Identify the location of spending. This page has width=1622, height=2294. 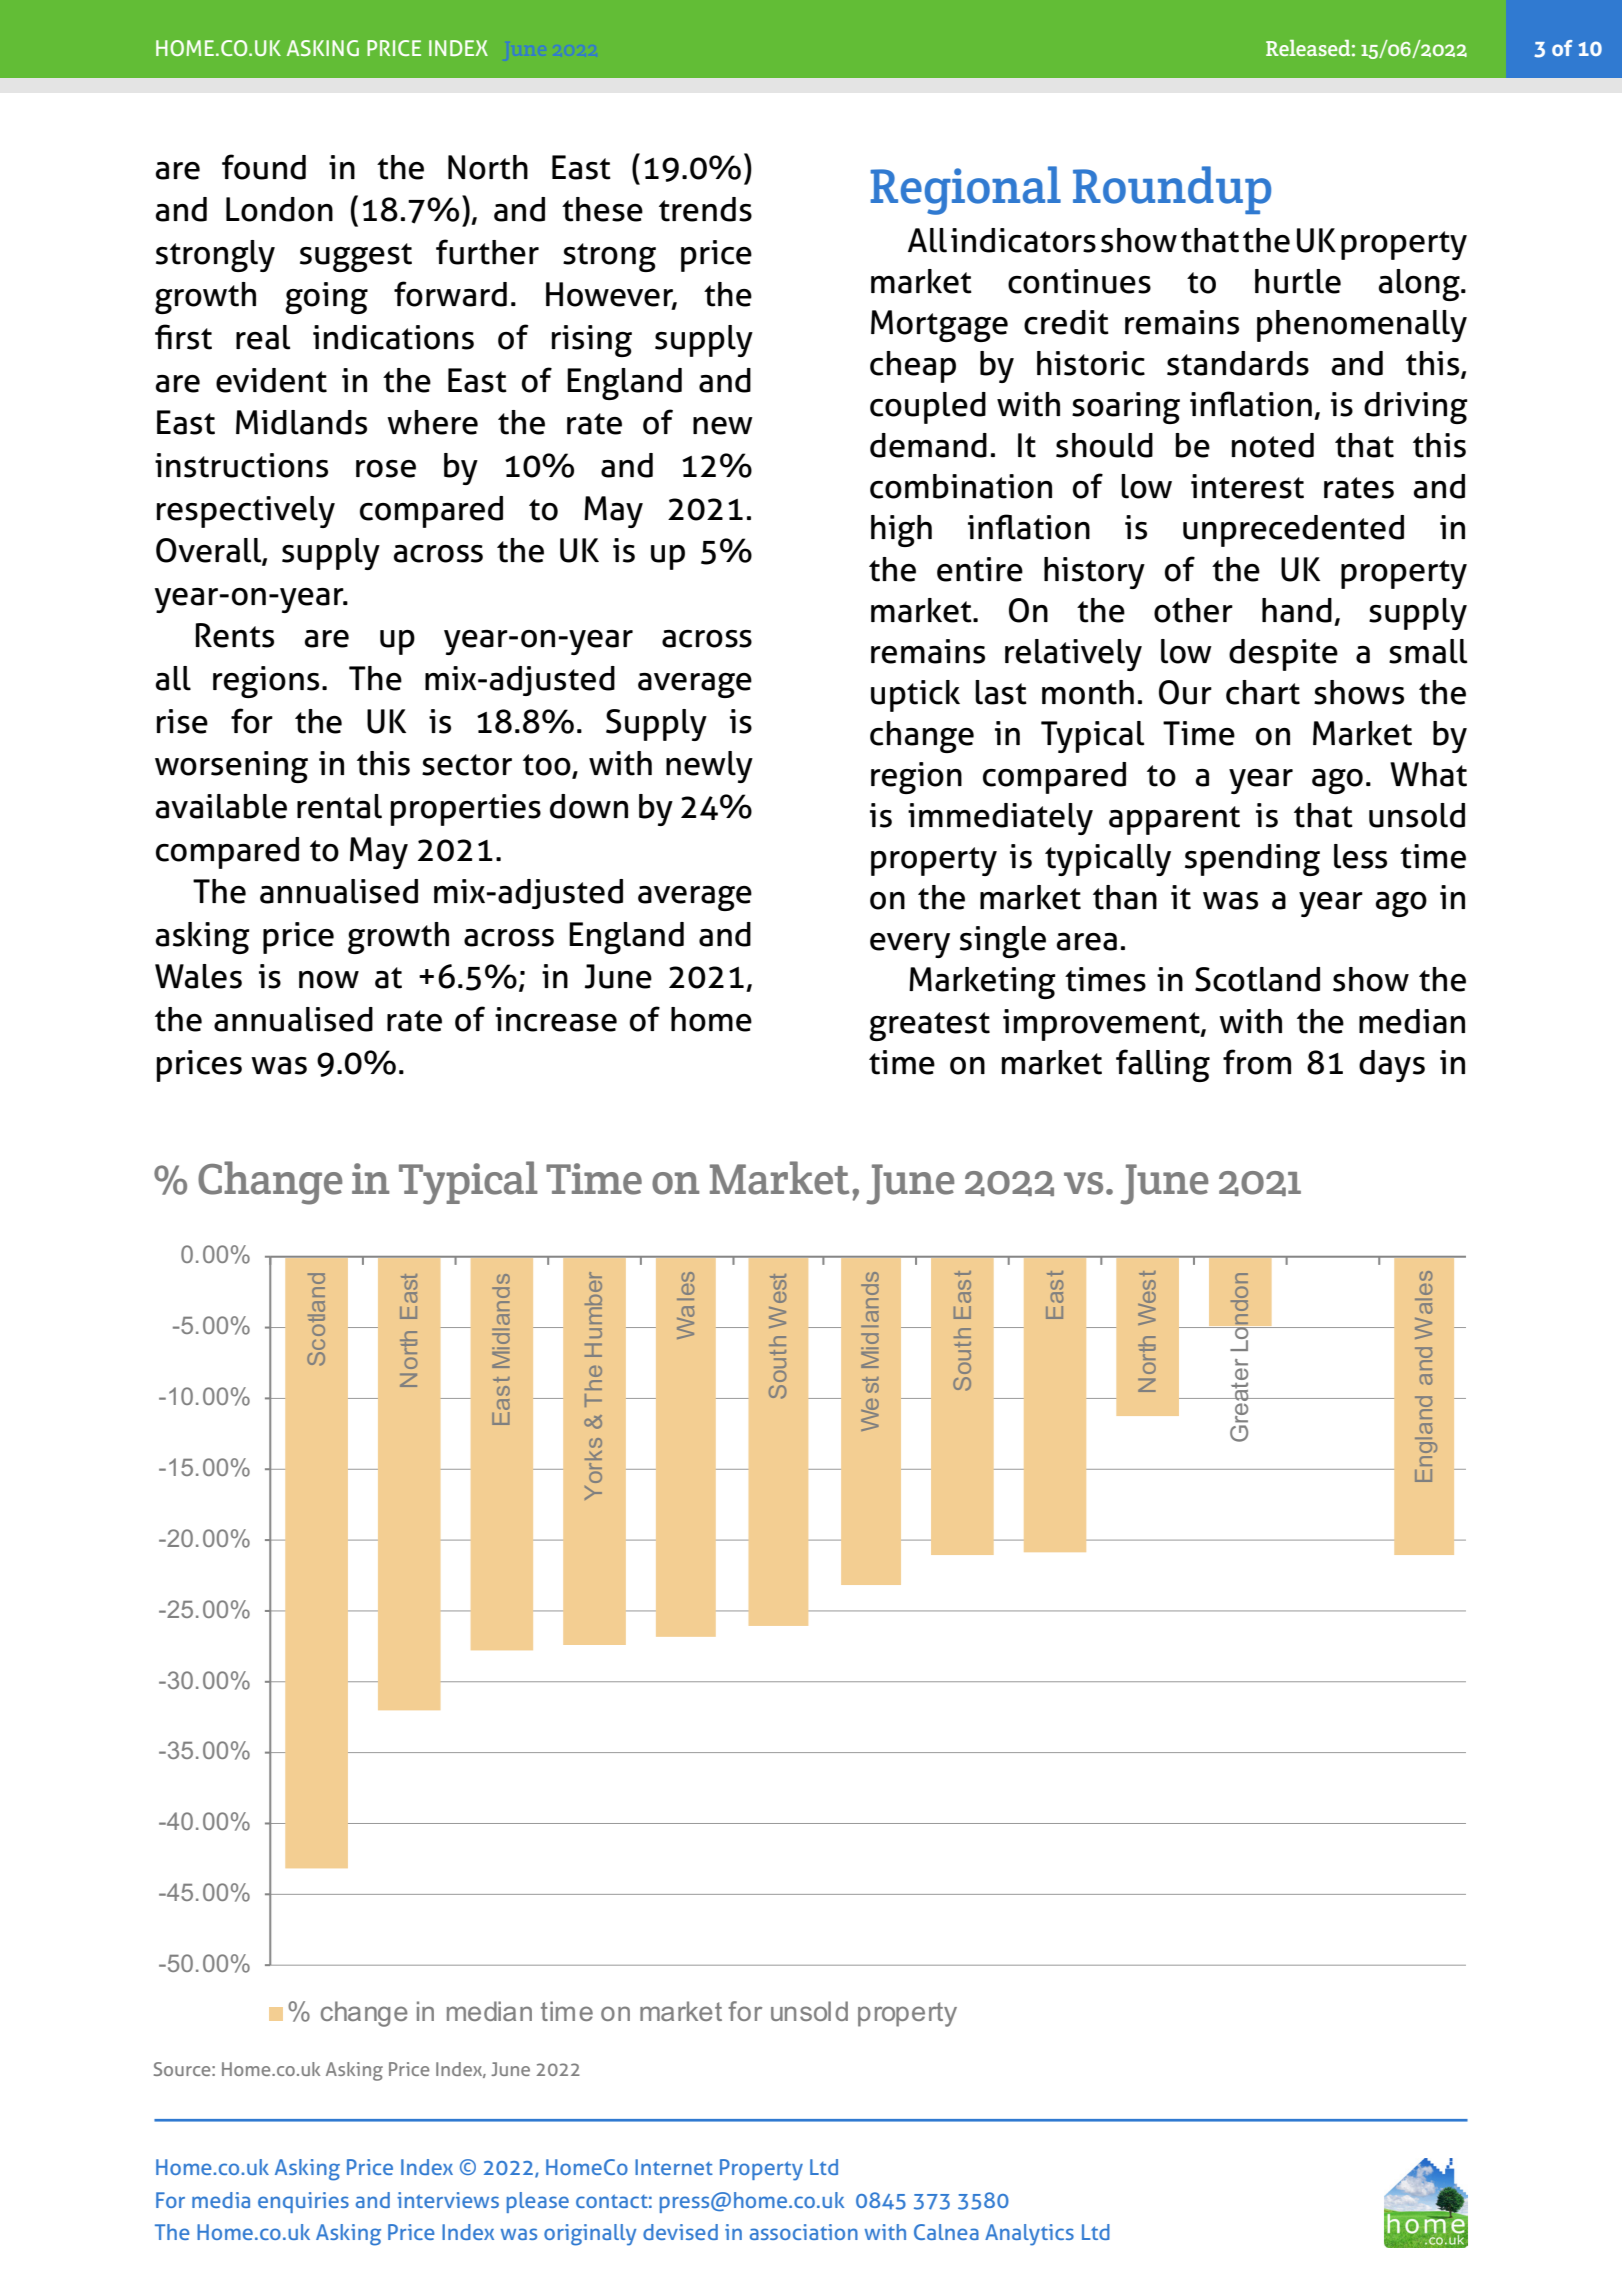
(1252, 860).
